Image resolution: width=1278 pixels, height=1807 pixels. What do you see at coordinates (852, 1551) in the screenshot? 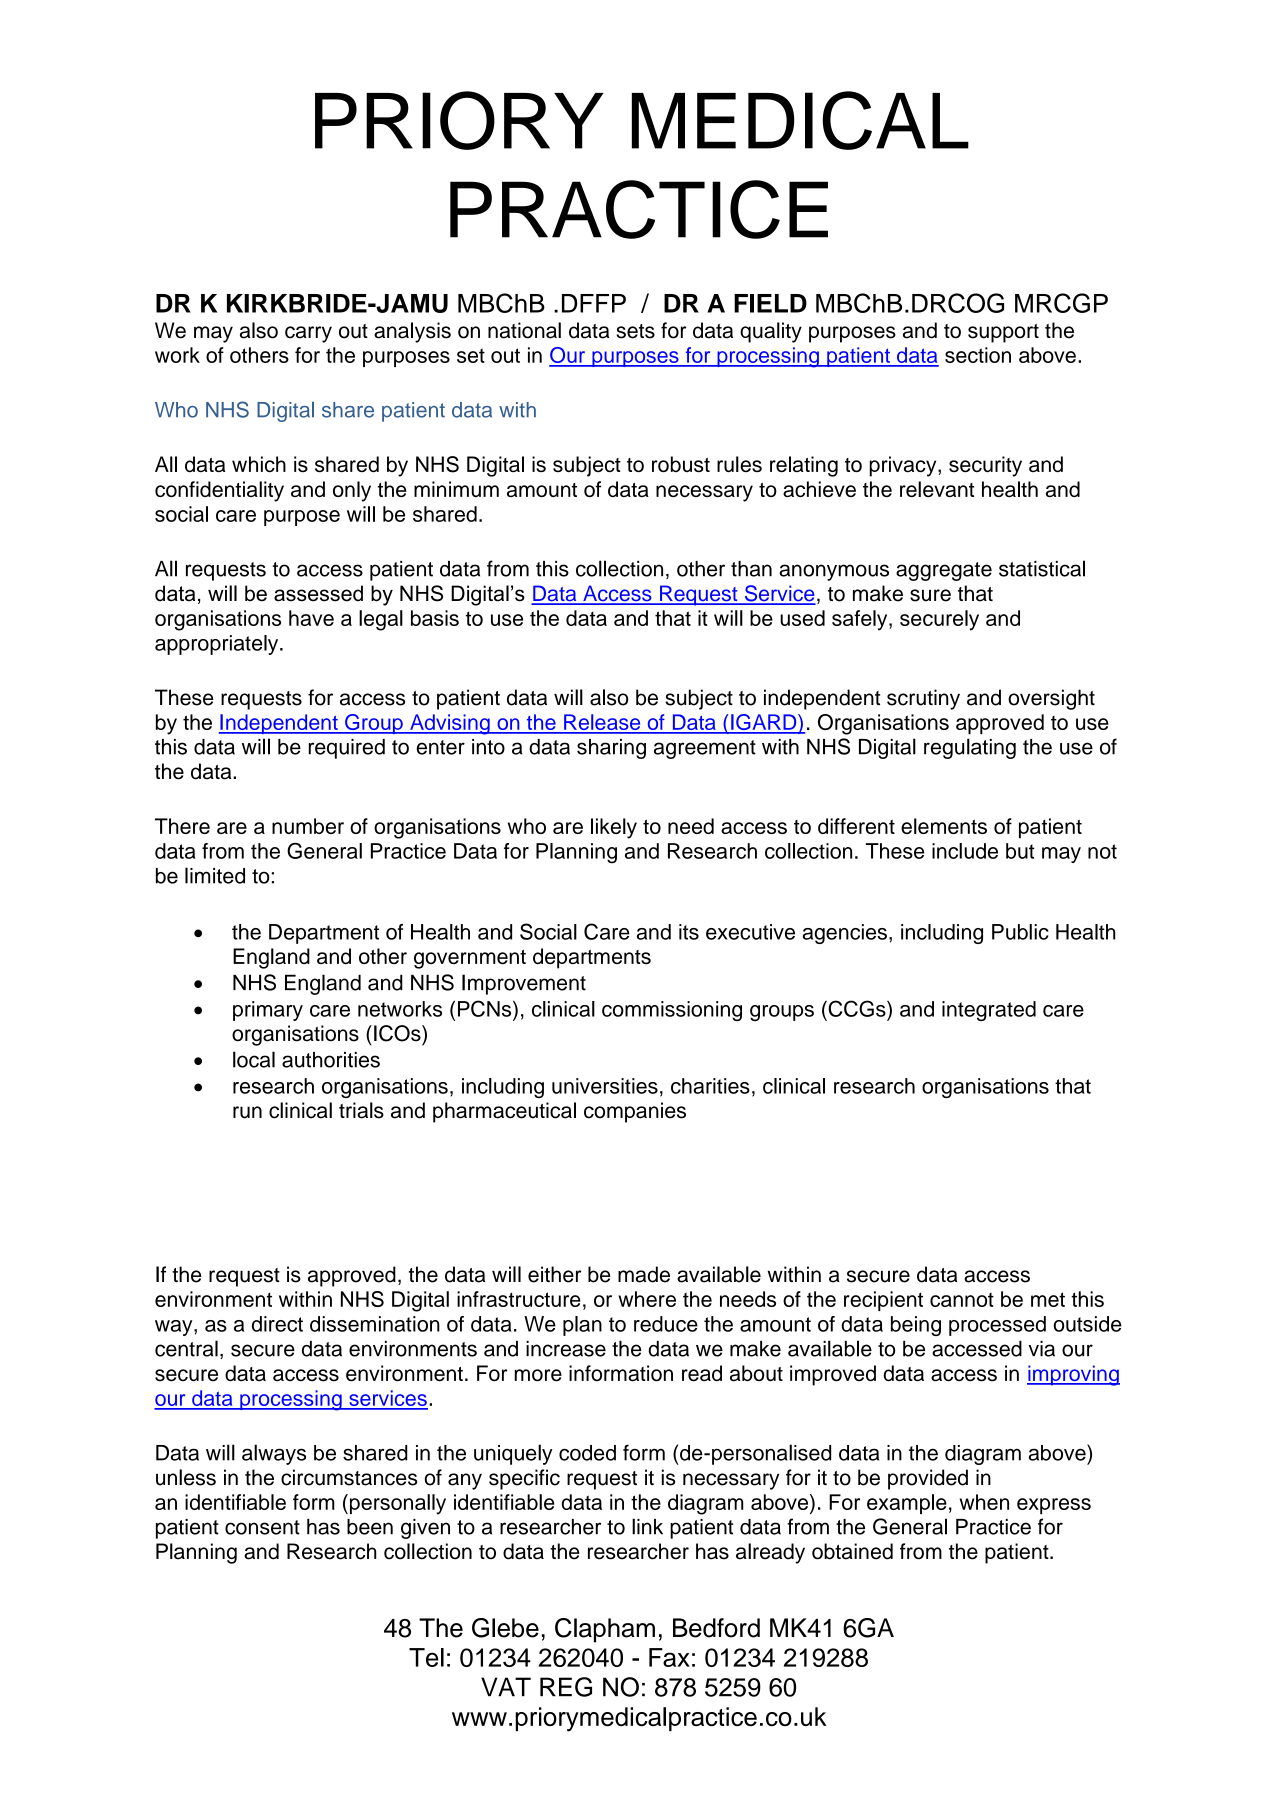
I see `obtained` at bounding box center [852, 1551].
